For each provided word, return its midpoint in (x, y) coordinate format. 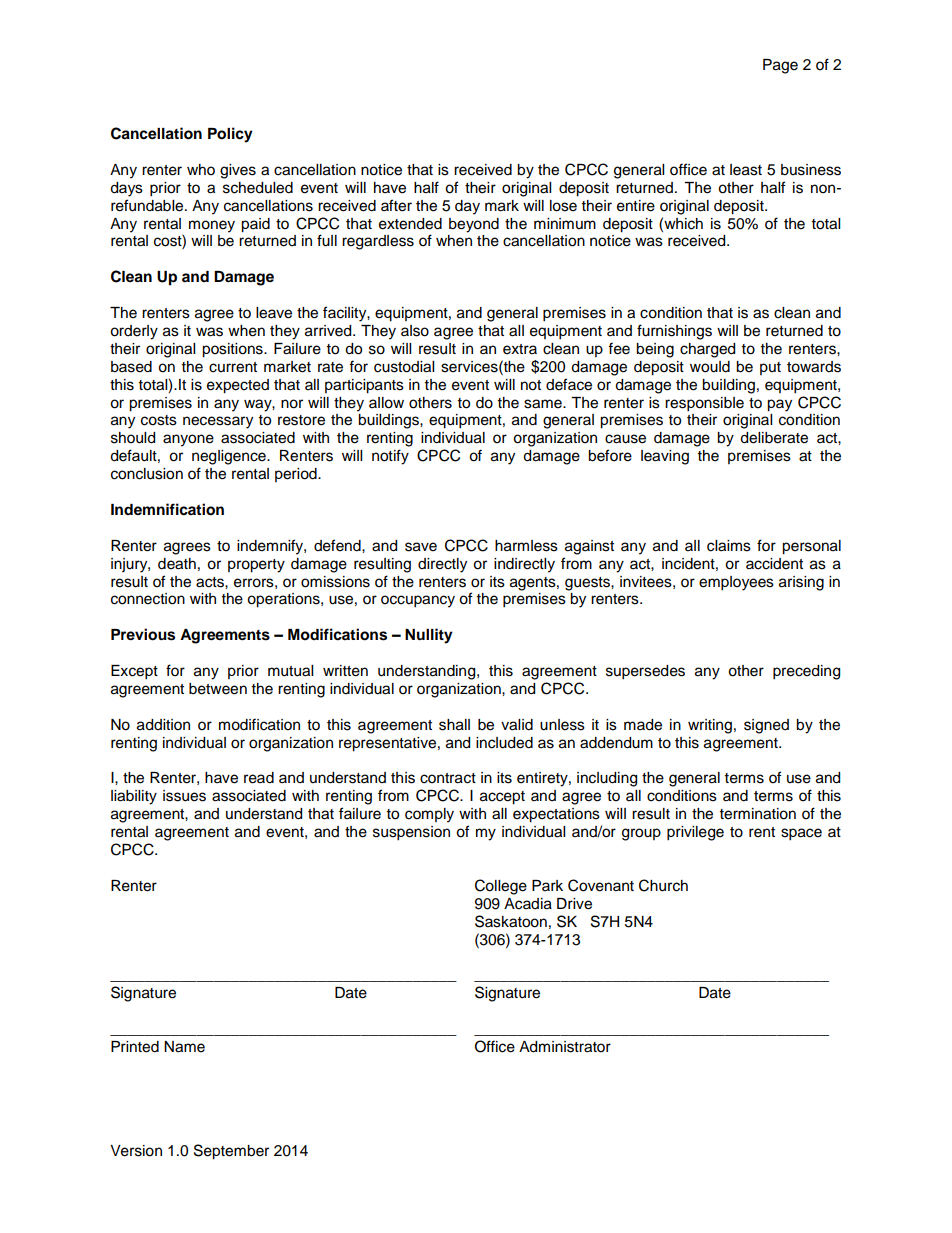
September (231, 1152)
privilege (695, 833)
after (396, 205)
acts (211, 582)
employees (736, 583)
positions (233, 350)
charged (707, 350)
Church (663, 885)
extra (520, 349)
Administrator (565, 1047)
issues (184, 796)
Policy (230, 135)
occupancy (418, 601)
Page (780, 66)
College (501, 887)
